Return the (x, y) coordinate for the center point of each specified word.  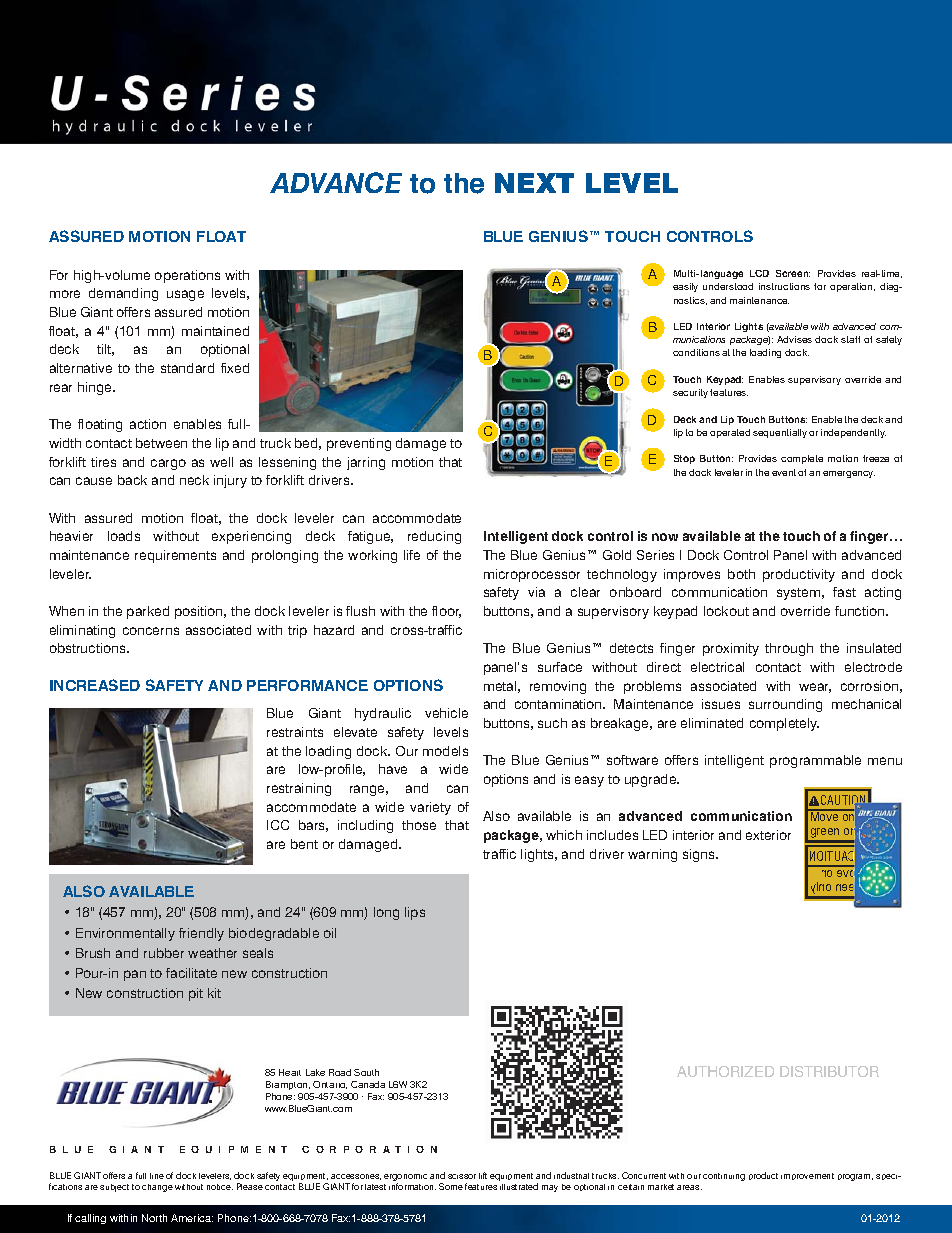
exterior (768, 835)
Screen (793, 273)
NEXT (534, 183)
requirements (175, 556)
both (741, 574)
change (157, 1188)
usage (185, 295)
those (419, 825)
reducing (434, 537)
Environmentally (125, 934)
